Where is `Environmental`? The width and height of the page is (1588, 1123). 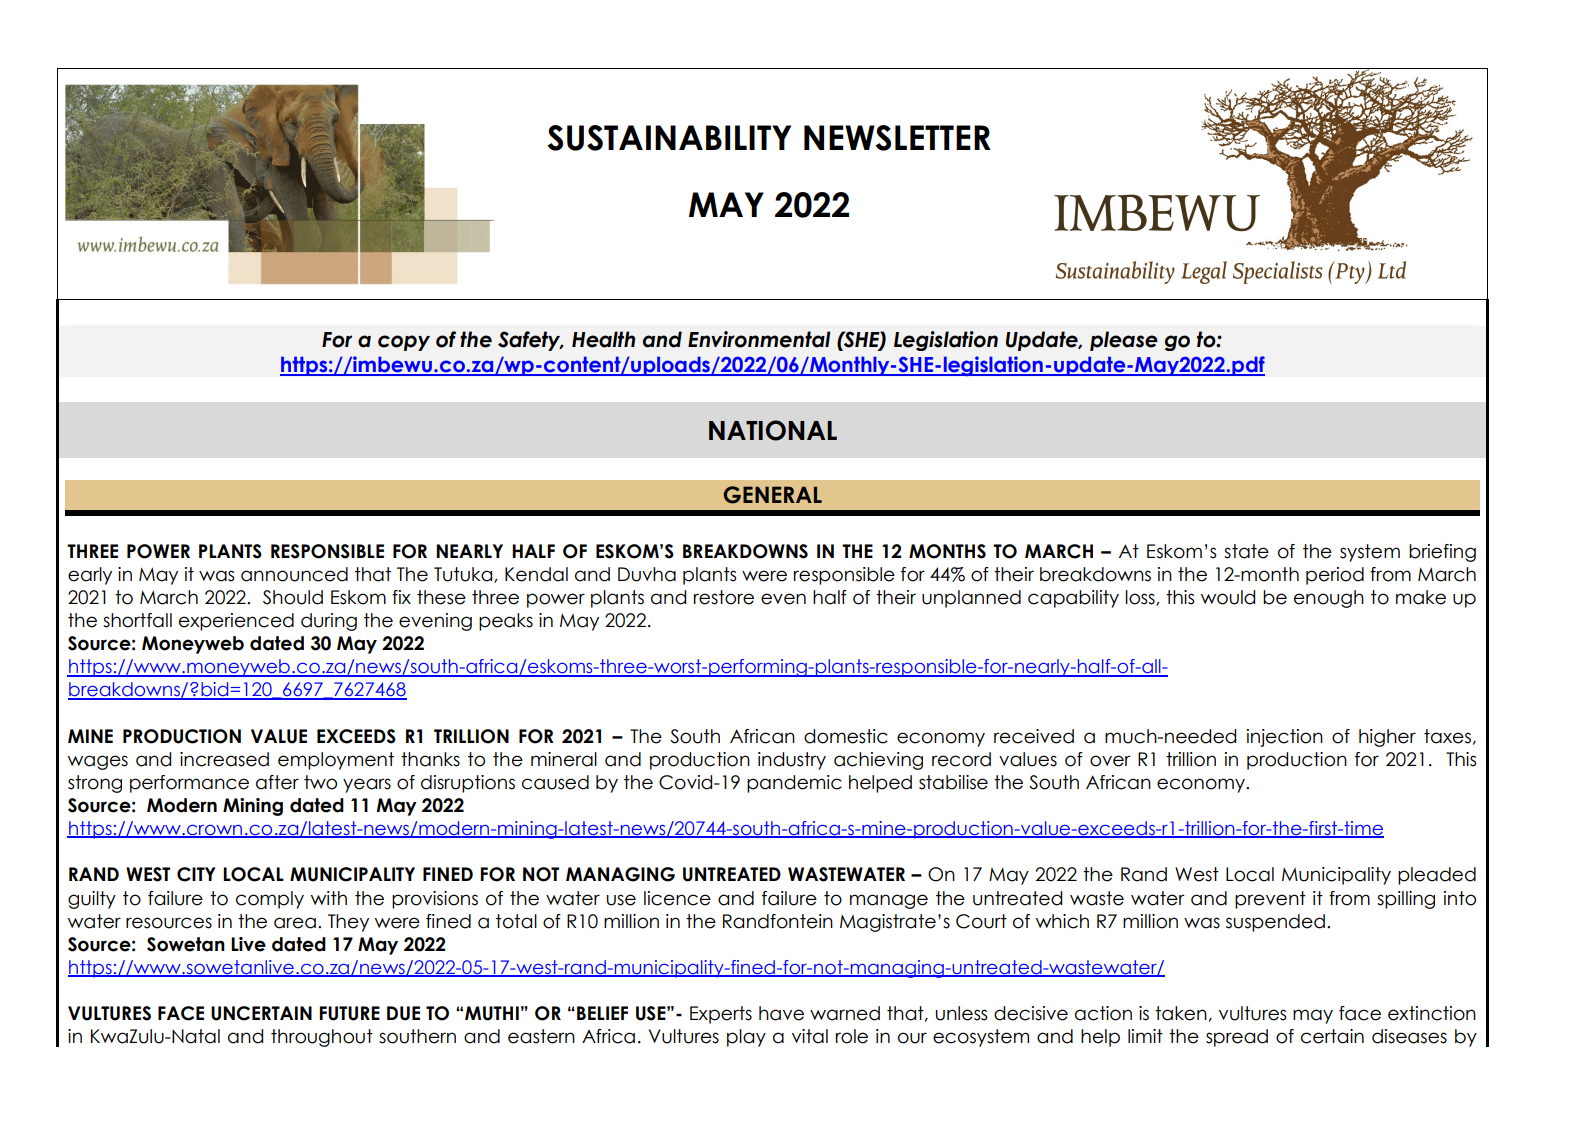
Environmental is located at coordinates (759, 339).
